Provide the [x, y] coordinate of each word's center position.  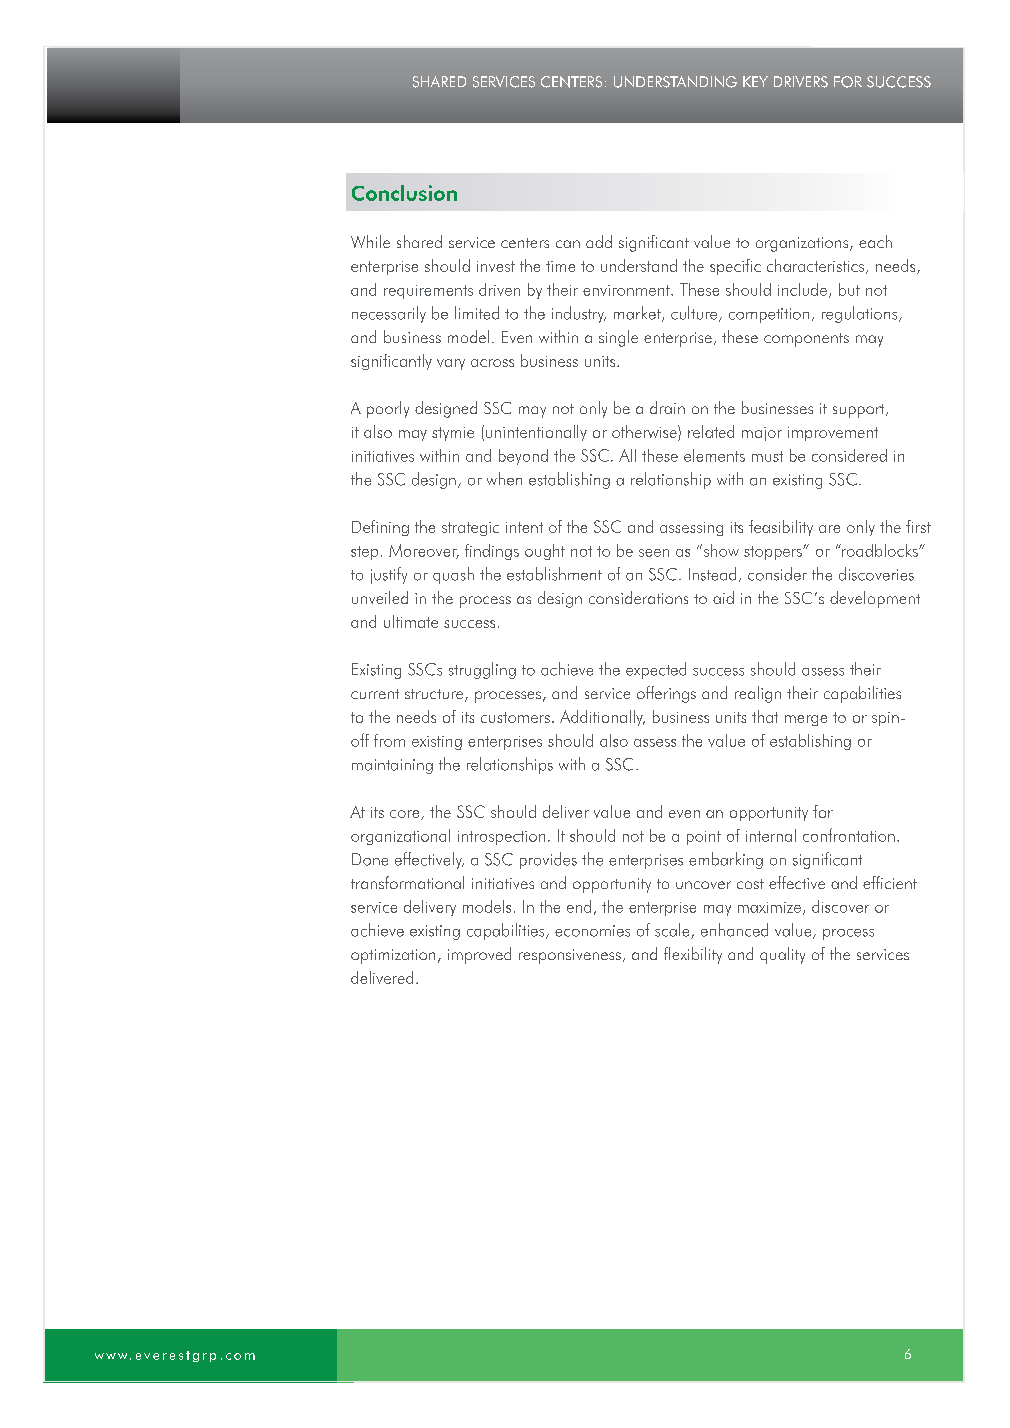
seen [654, 553]
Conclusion [404, 193]
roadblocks [880, 550]
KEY [755, 81]
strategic [470, 529]
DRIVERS [801, 82]
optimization [393, 956]
